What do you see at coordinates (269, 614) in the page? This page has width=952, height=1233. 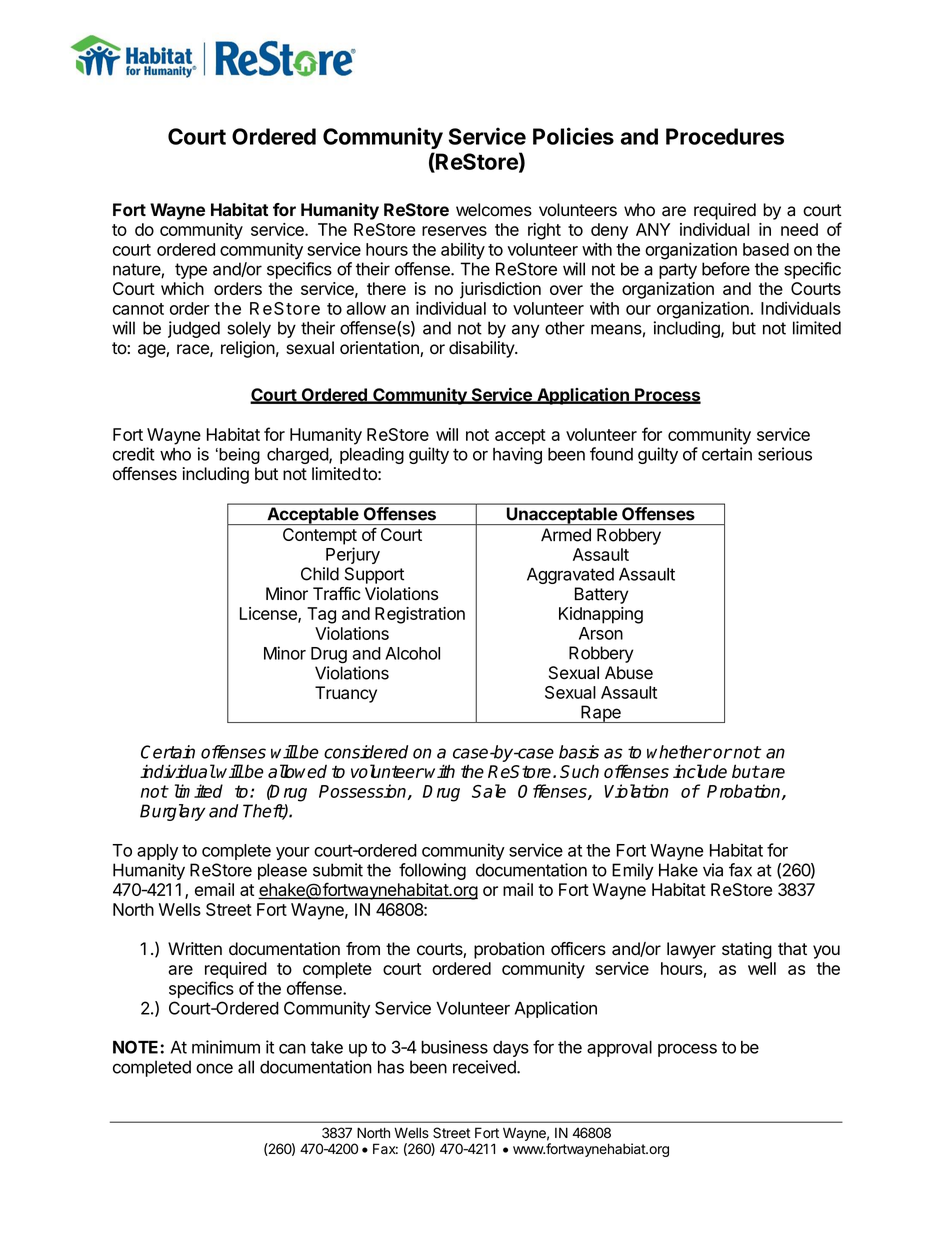 I see `License` at bounding box center [269, 614].
